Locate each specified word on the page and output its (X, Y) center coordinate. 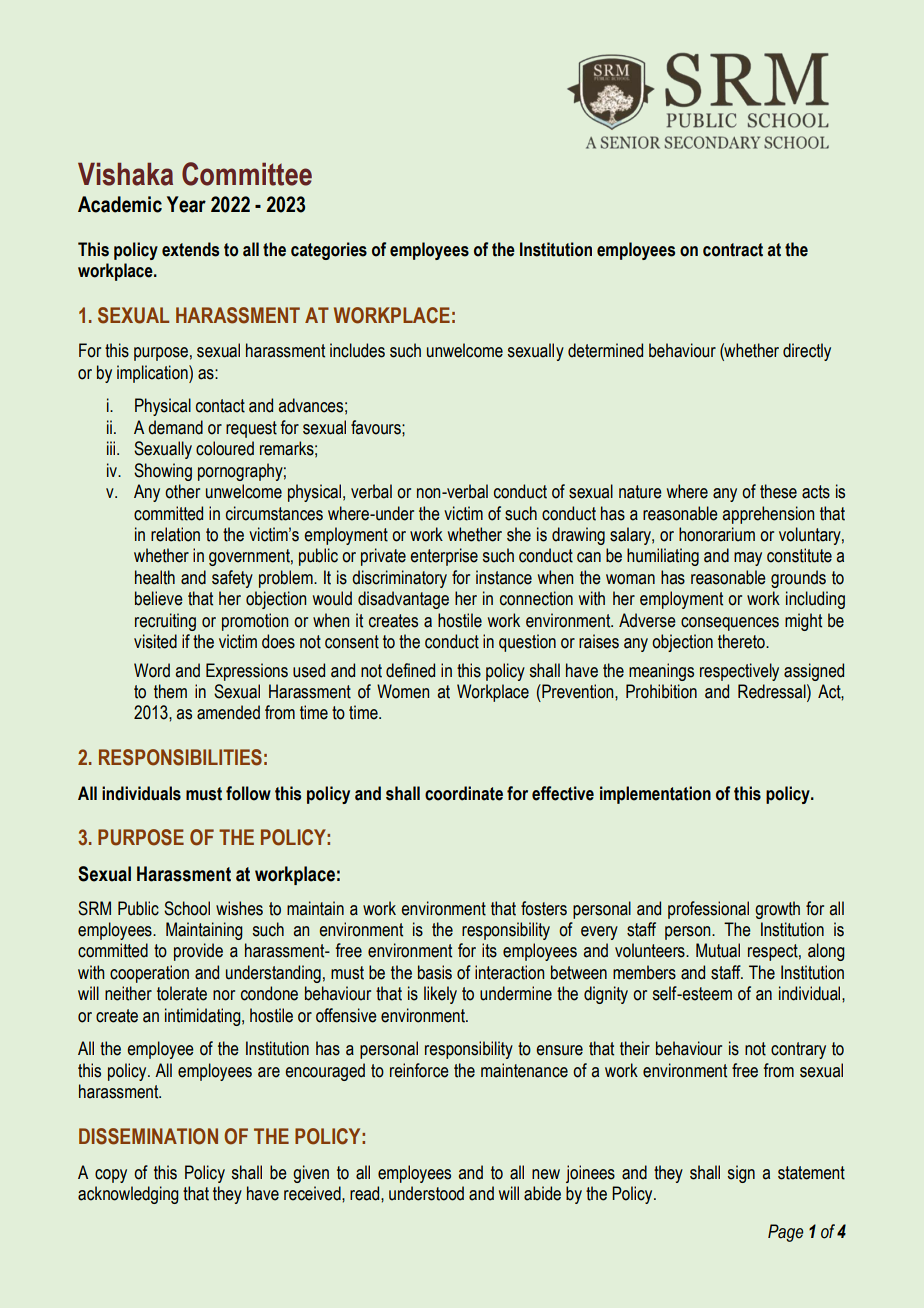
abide (542, 1193)
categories (329, 251)
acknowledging (128, 1195)
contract (733, 250)
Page (786, 1233)
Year (186, 204)
